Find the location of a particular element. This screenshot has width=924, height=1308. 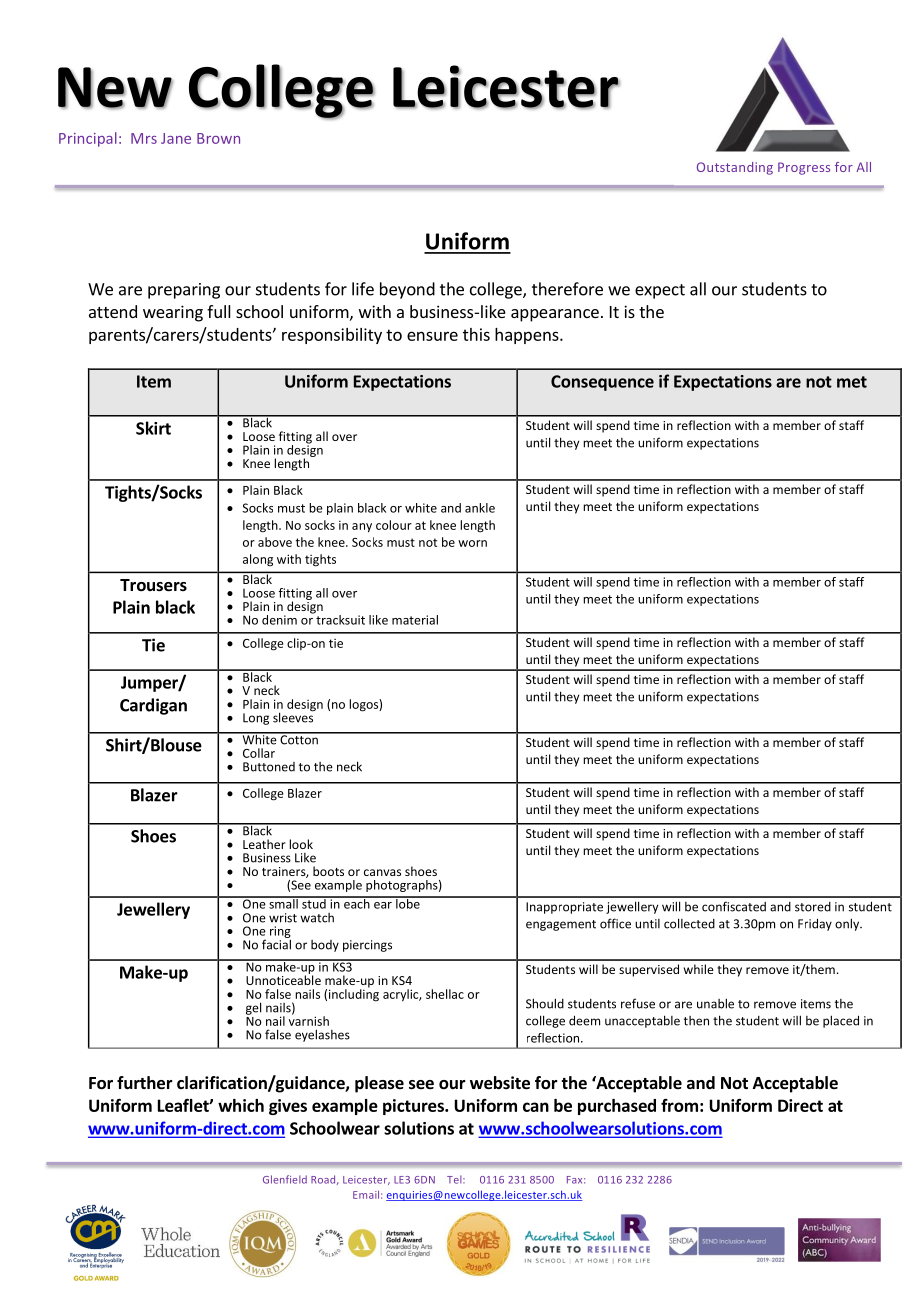

material is located at coordinates (415, 620).
